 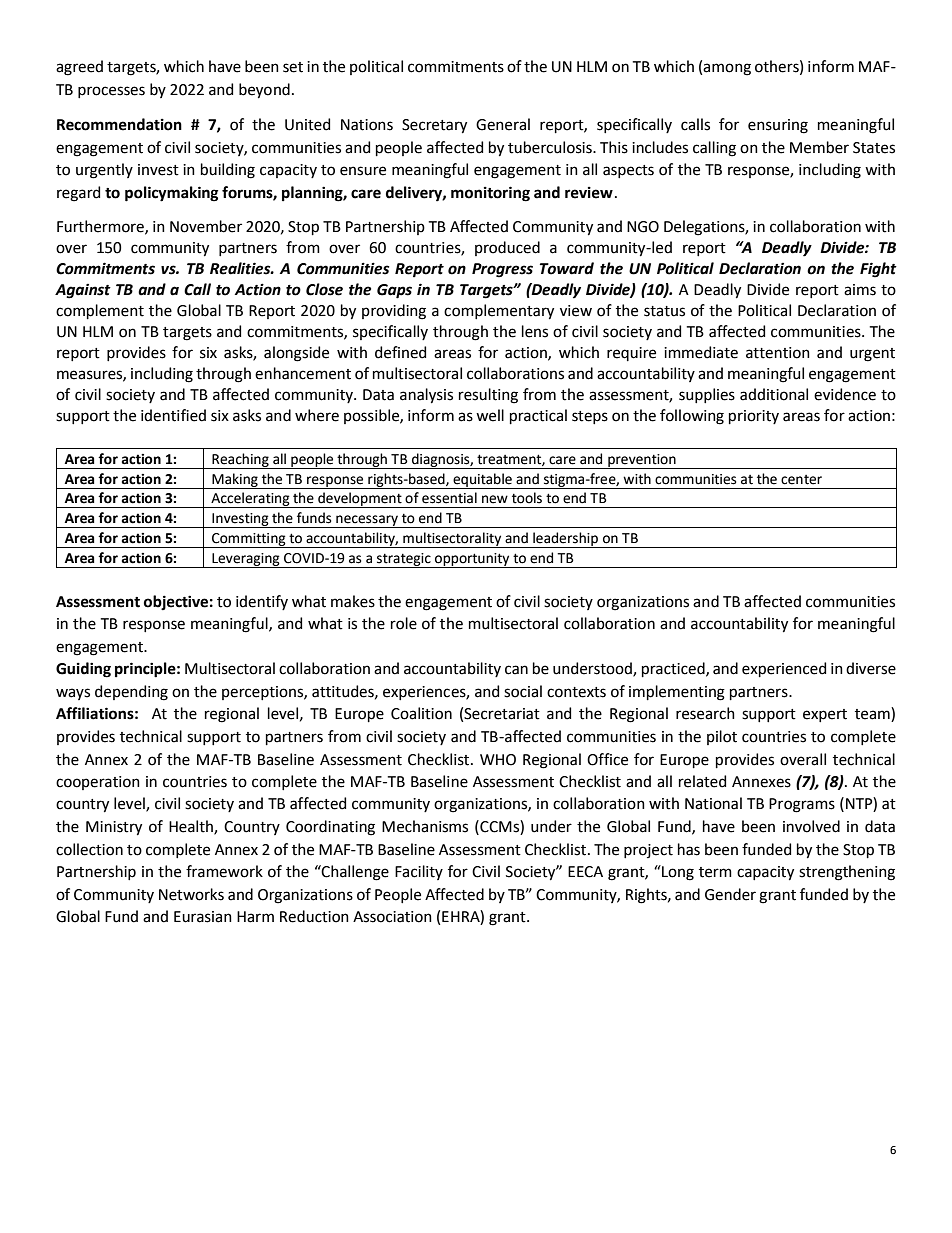 I want to click on ensuring, so click(x=778, y=126).
